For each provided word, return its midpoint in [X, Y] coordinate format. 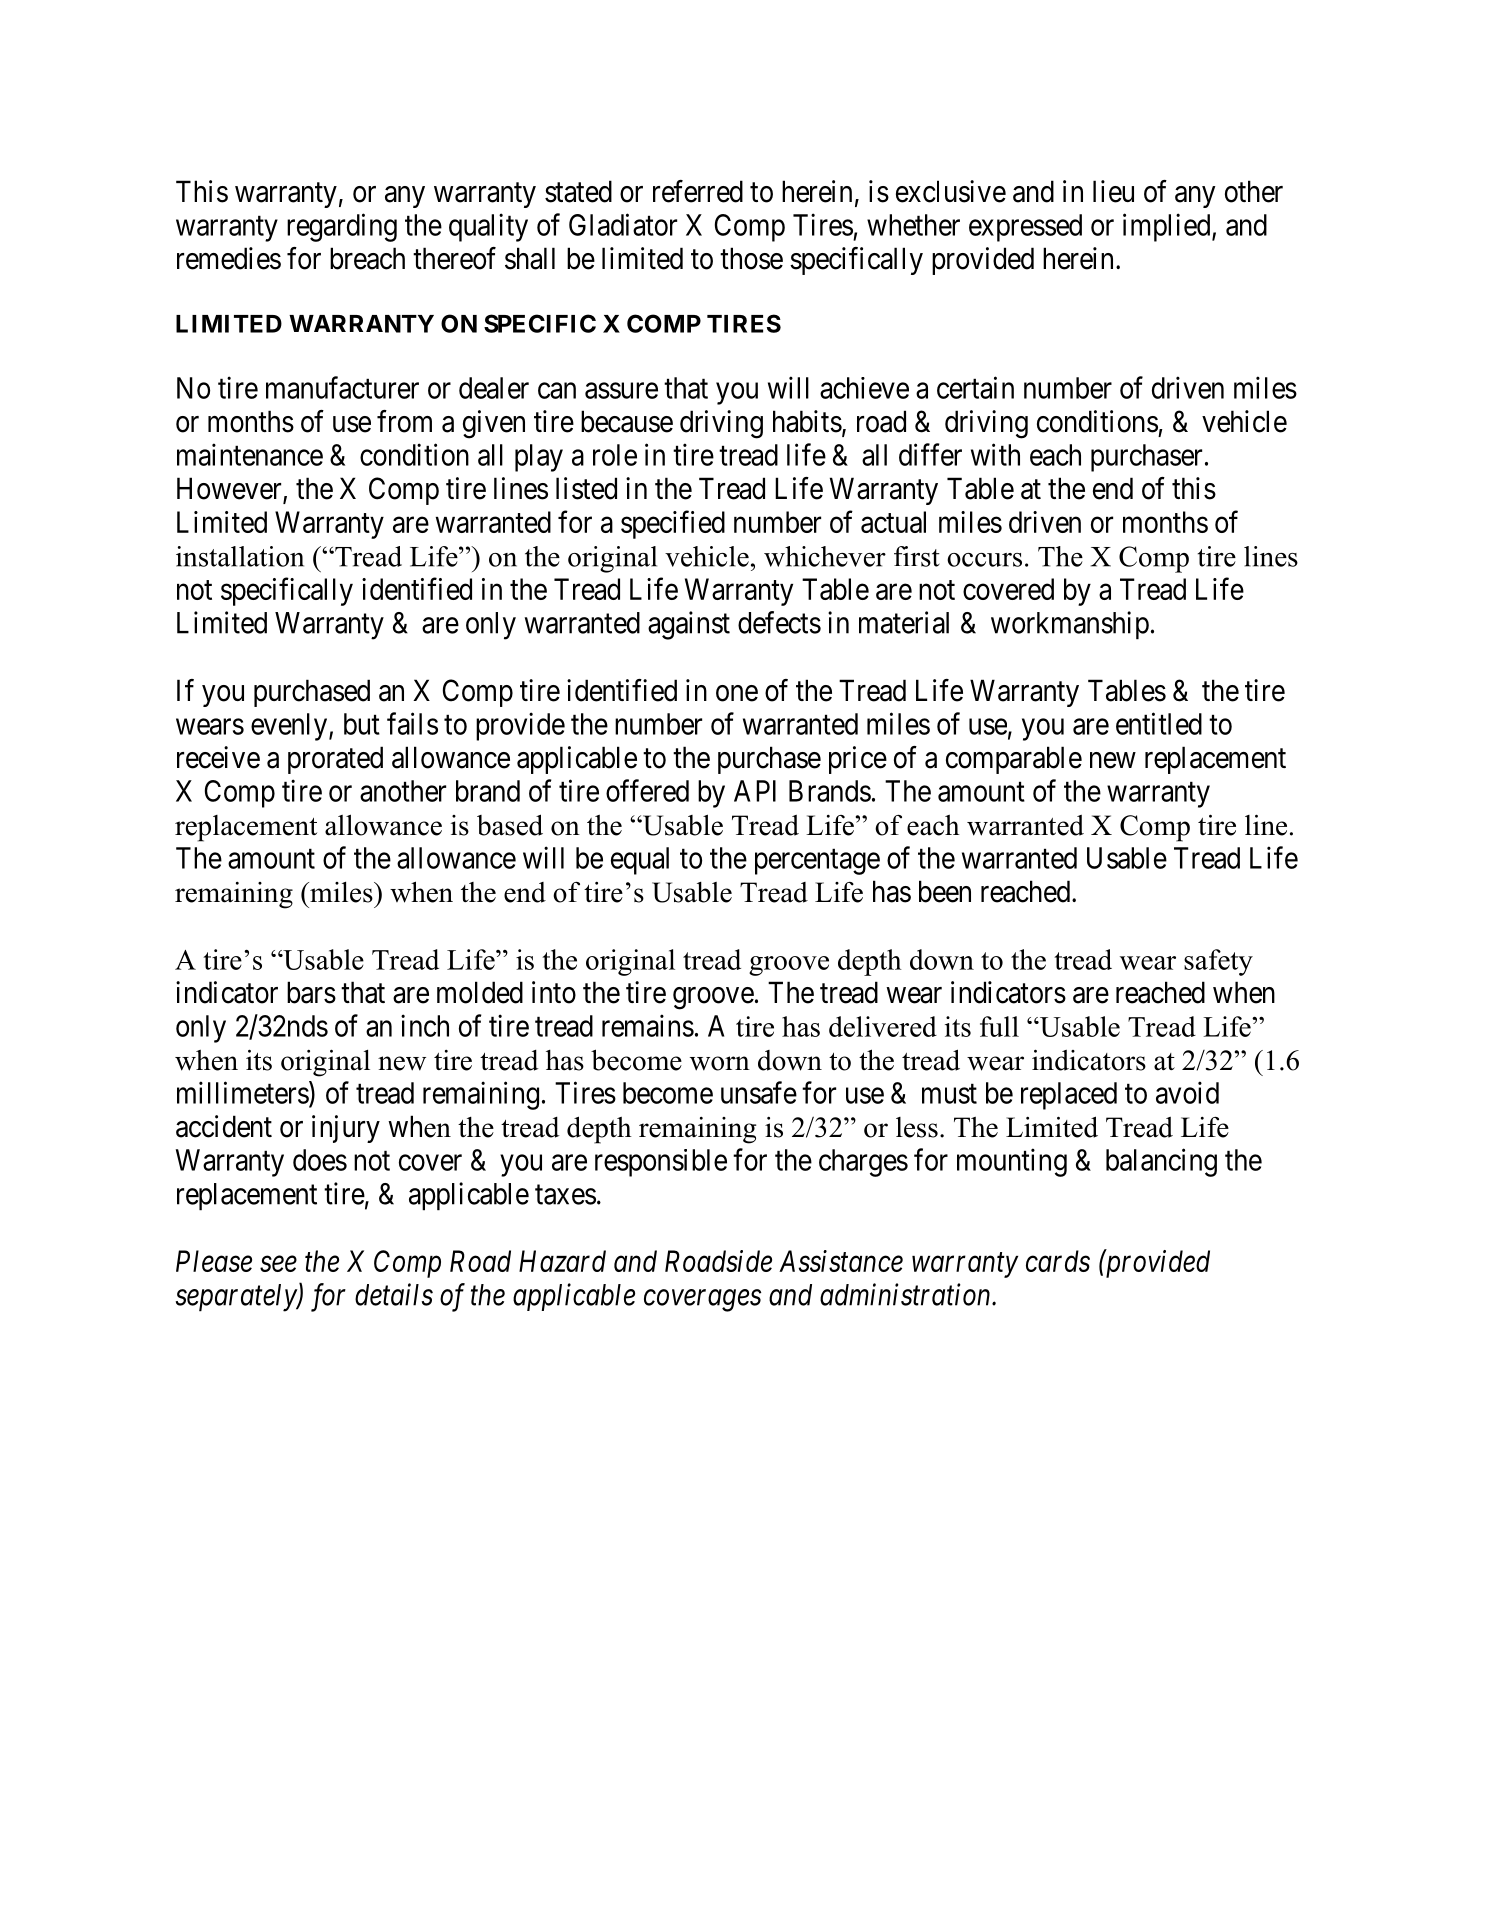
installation [240, 556]
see [278, 1264]
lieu [1113, 191]
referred [698, 191]
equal [640, 861]
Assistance [841, 1261]
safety [1218, 962]
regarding [342, 227]
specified [673, 524]
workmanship [1070, 625]
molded [480, 992]
